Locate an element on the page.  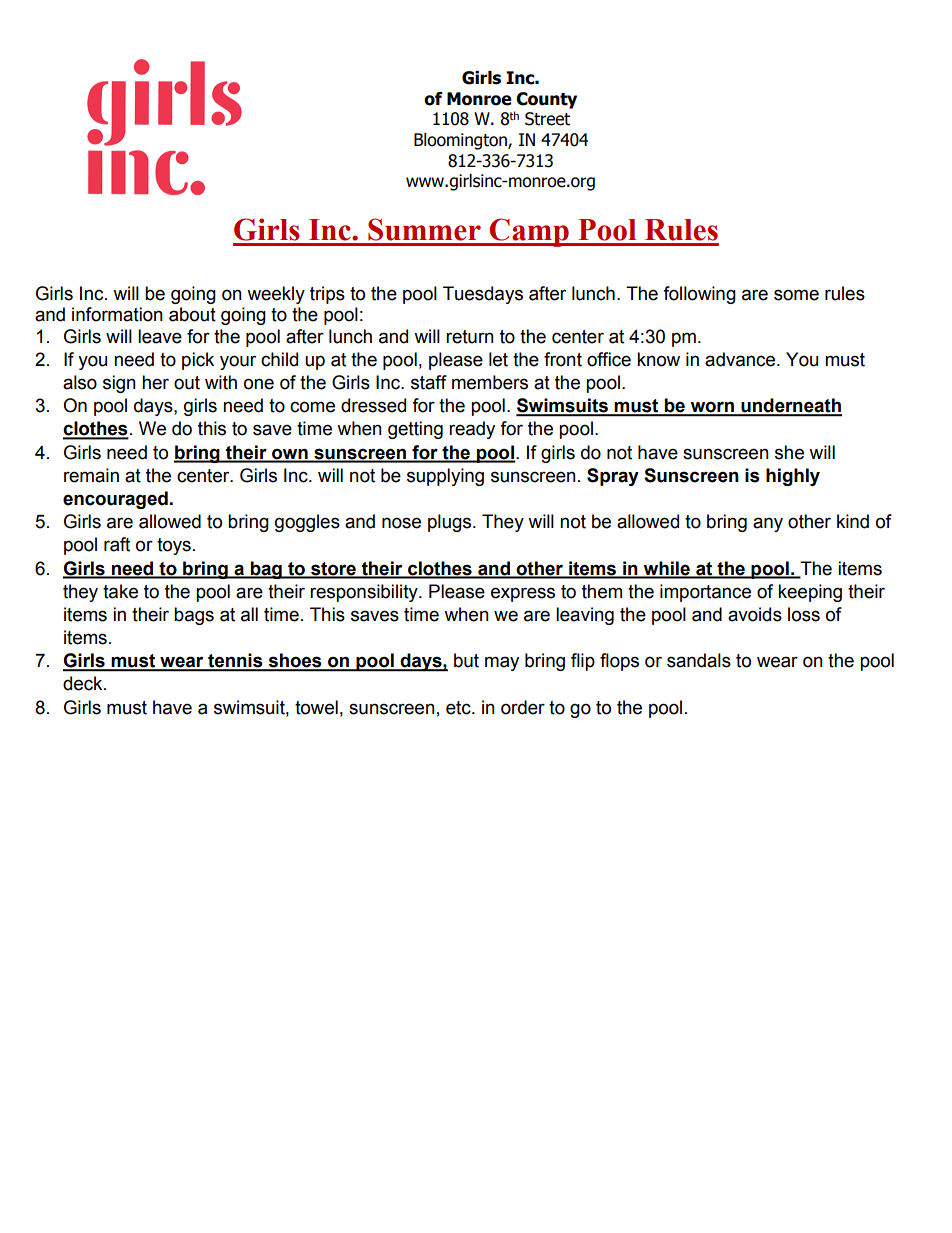
Street is located at coordinates (547, 119).
